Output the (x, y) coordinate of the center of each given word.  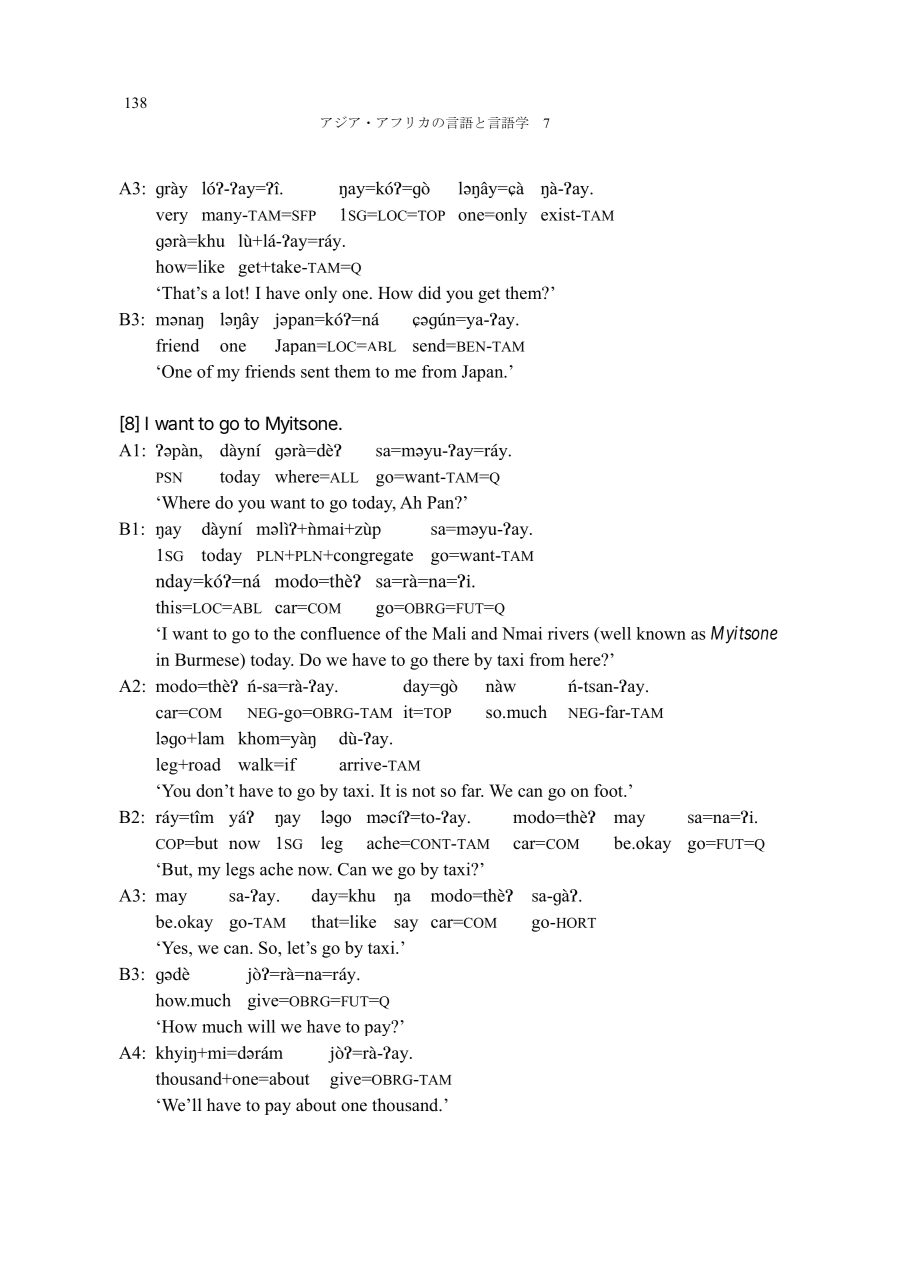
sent (315, 372)
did (429, 292)
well (614, 633)
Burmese (208, 659)
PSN (169, 477)
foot (609, 790)
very (172, 218)
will (261, 1026)
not (423, 791)
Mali (449, 633)
